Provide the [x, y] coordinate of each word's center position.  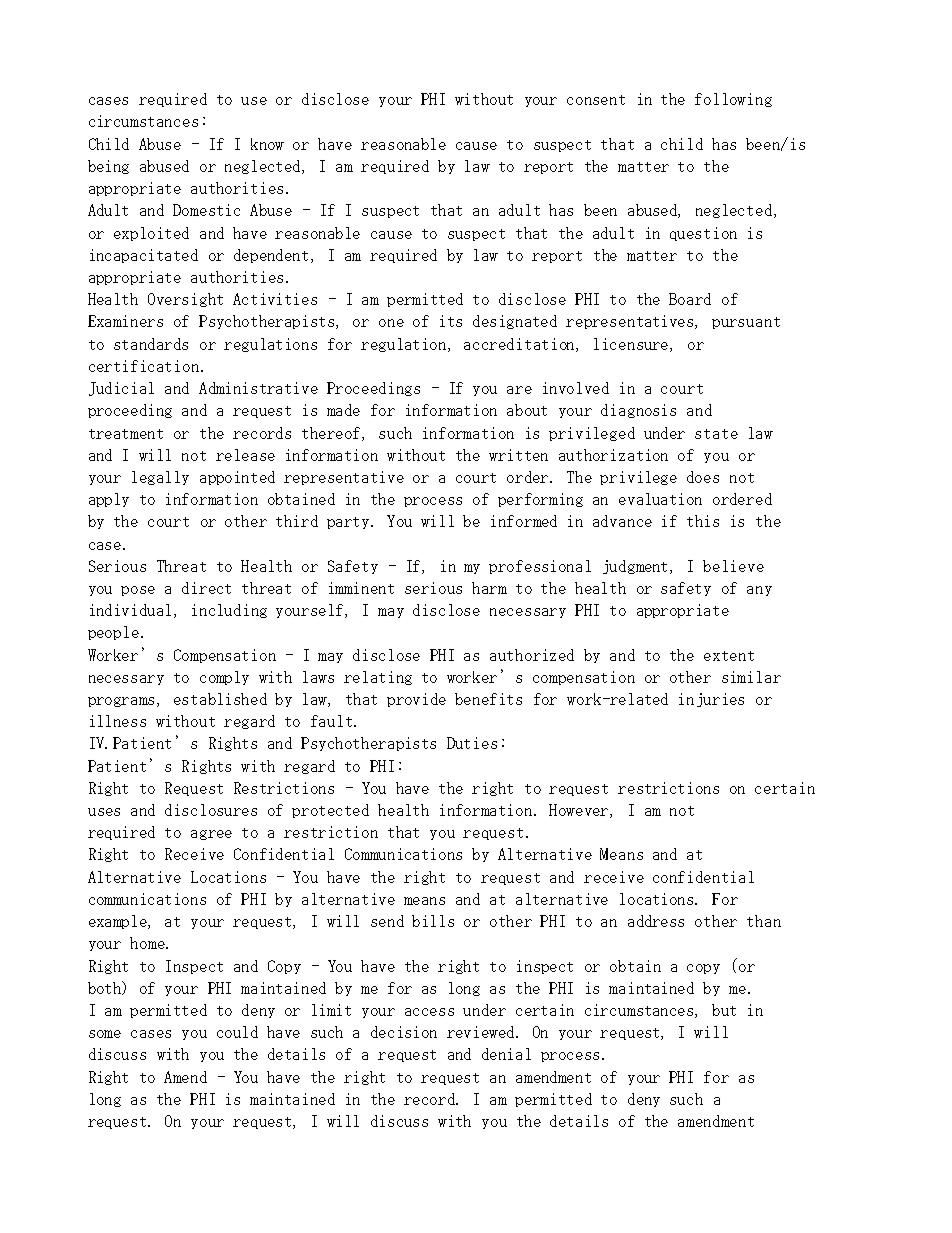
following [733, 100]
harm [489, 588]
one [391, 323]
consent [596, 100]
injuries [711, 700]
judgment [637, 567]
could [237, 1032]
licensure [632, 345]
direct [206, 588]
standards [151, 344]
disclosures [211, 810]
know [267, 144]
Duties [472, 743]
